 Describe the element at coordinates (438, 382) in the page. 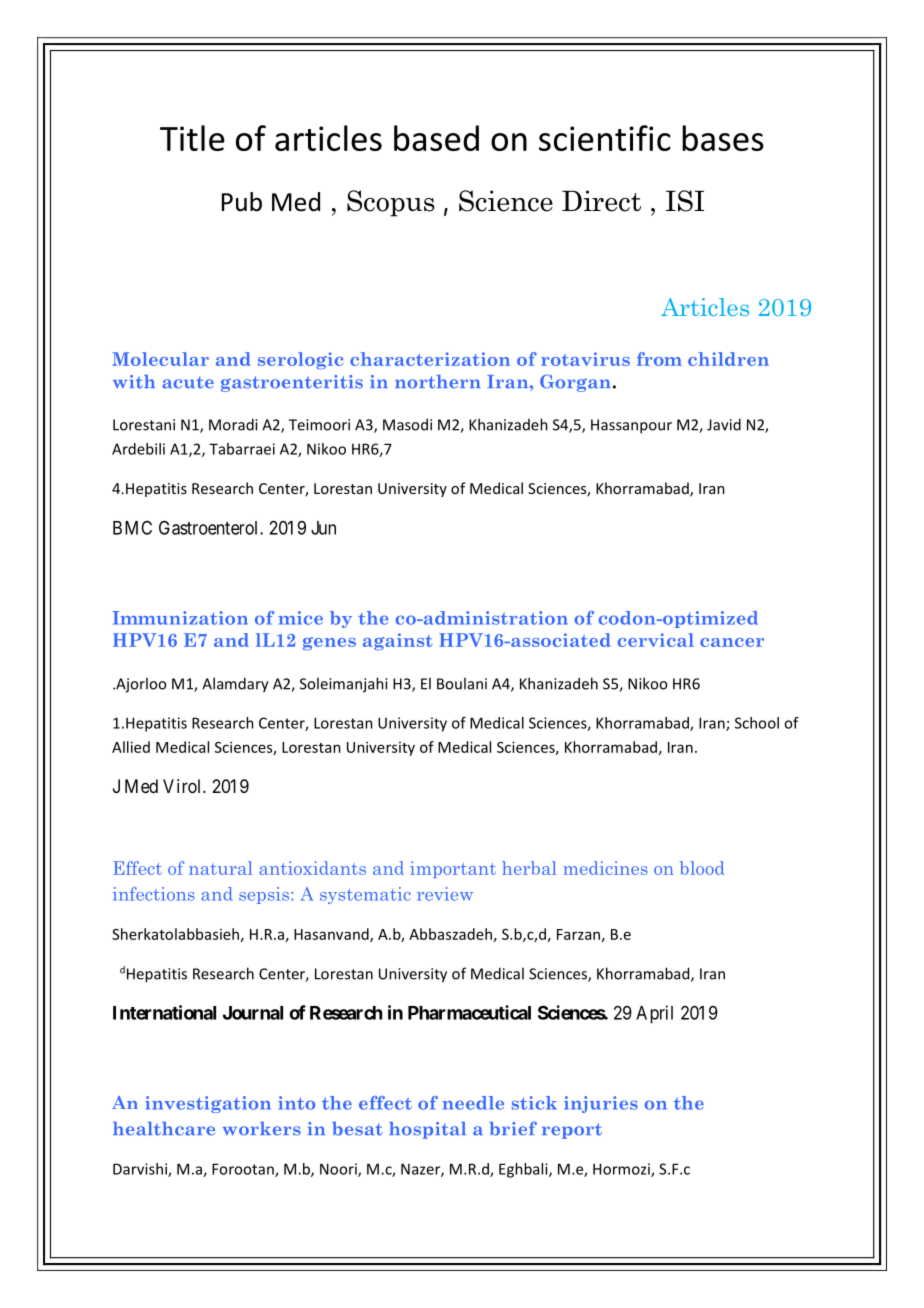

I see `northern` at that location.
